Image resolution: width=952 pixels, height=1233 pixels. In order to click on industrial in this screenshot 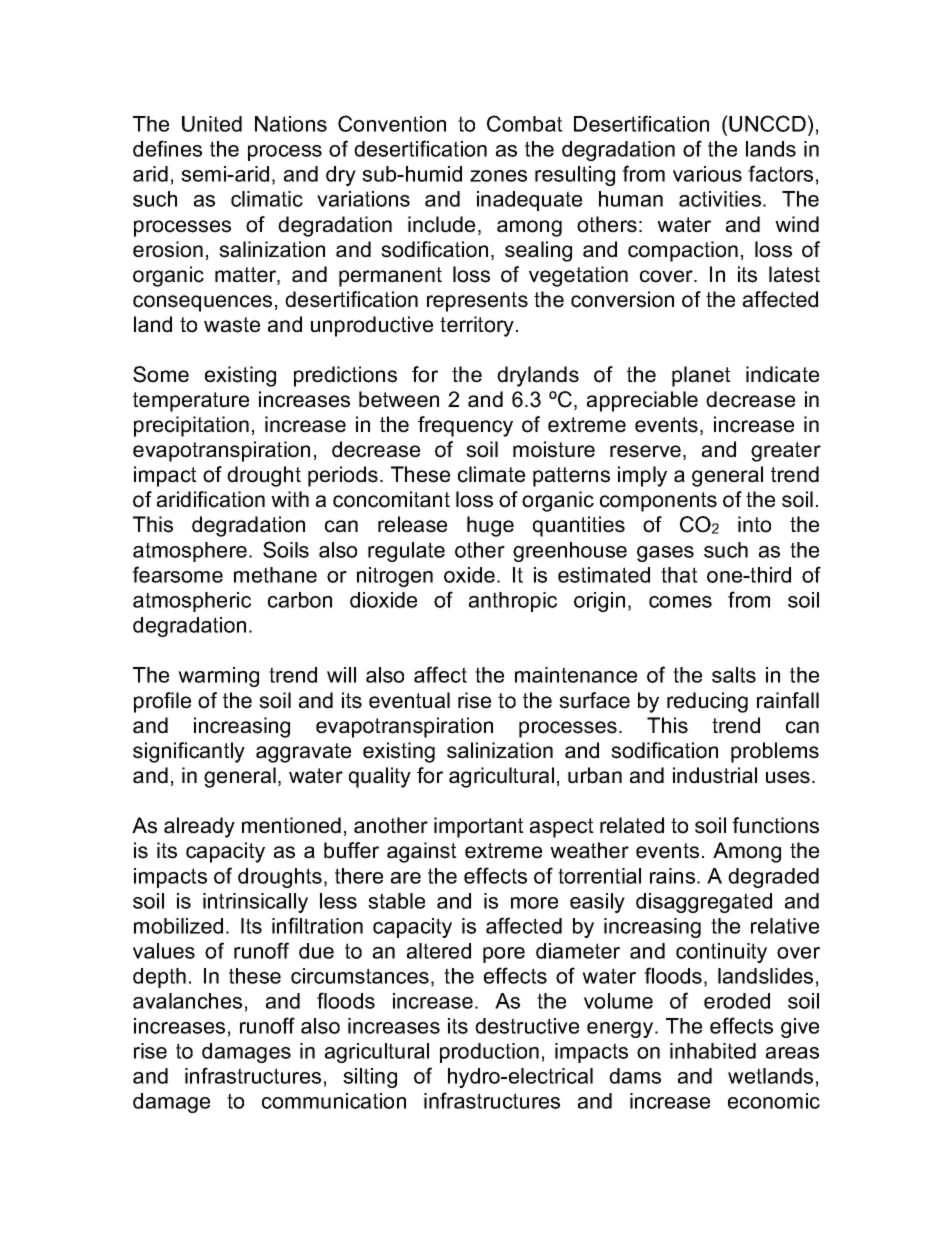, I will do `click(715, 775)`.
